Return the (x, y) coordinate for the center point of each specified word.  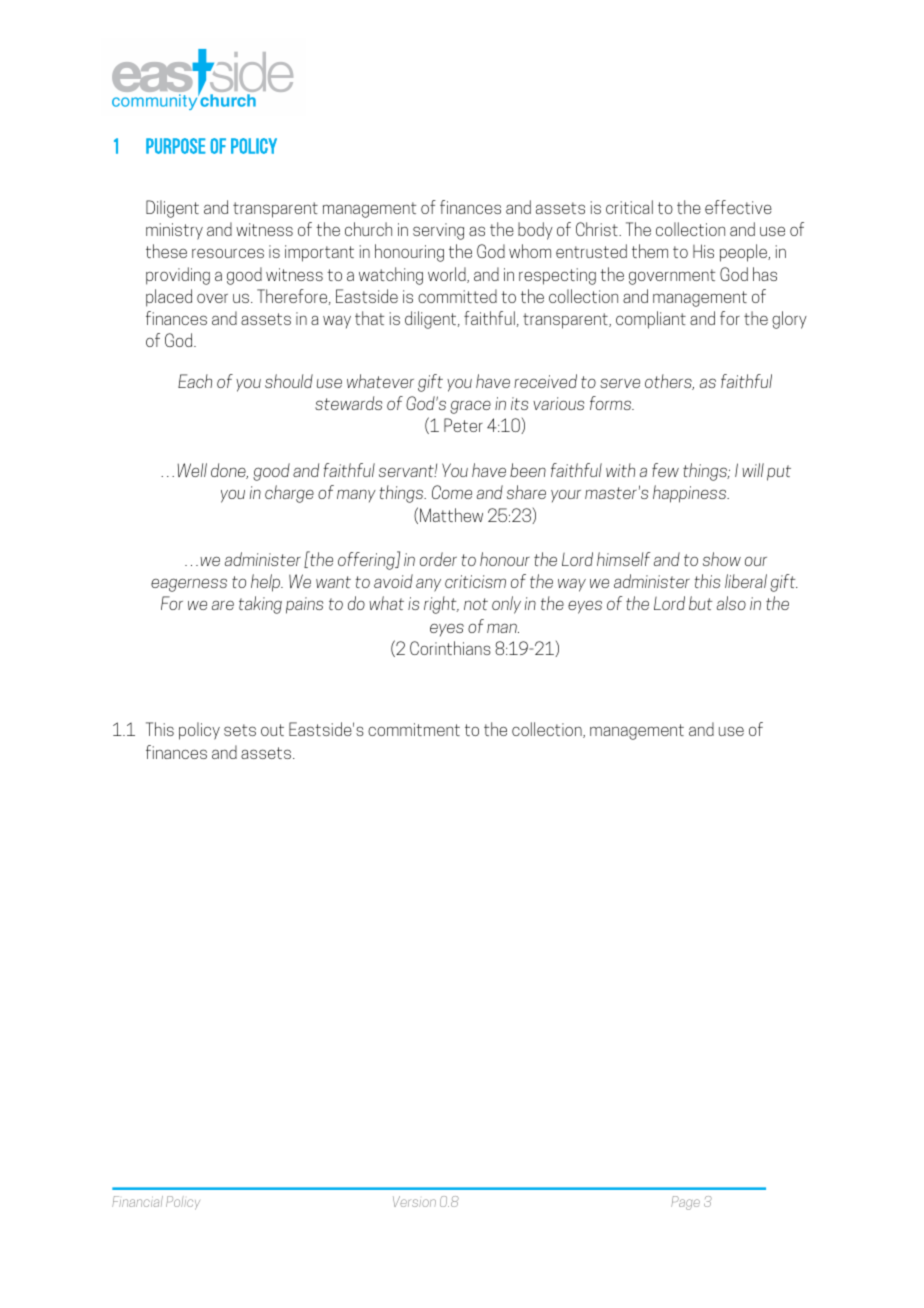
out (272, 730)
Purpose (176, 146)
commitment (414, 729)
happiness (691, 494)
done (229, 471)
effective (738, 207)
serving (438, 231)
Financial (137, 1201)
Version (414, 1201)
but (701, 603)
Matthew (451, 515)
